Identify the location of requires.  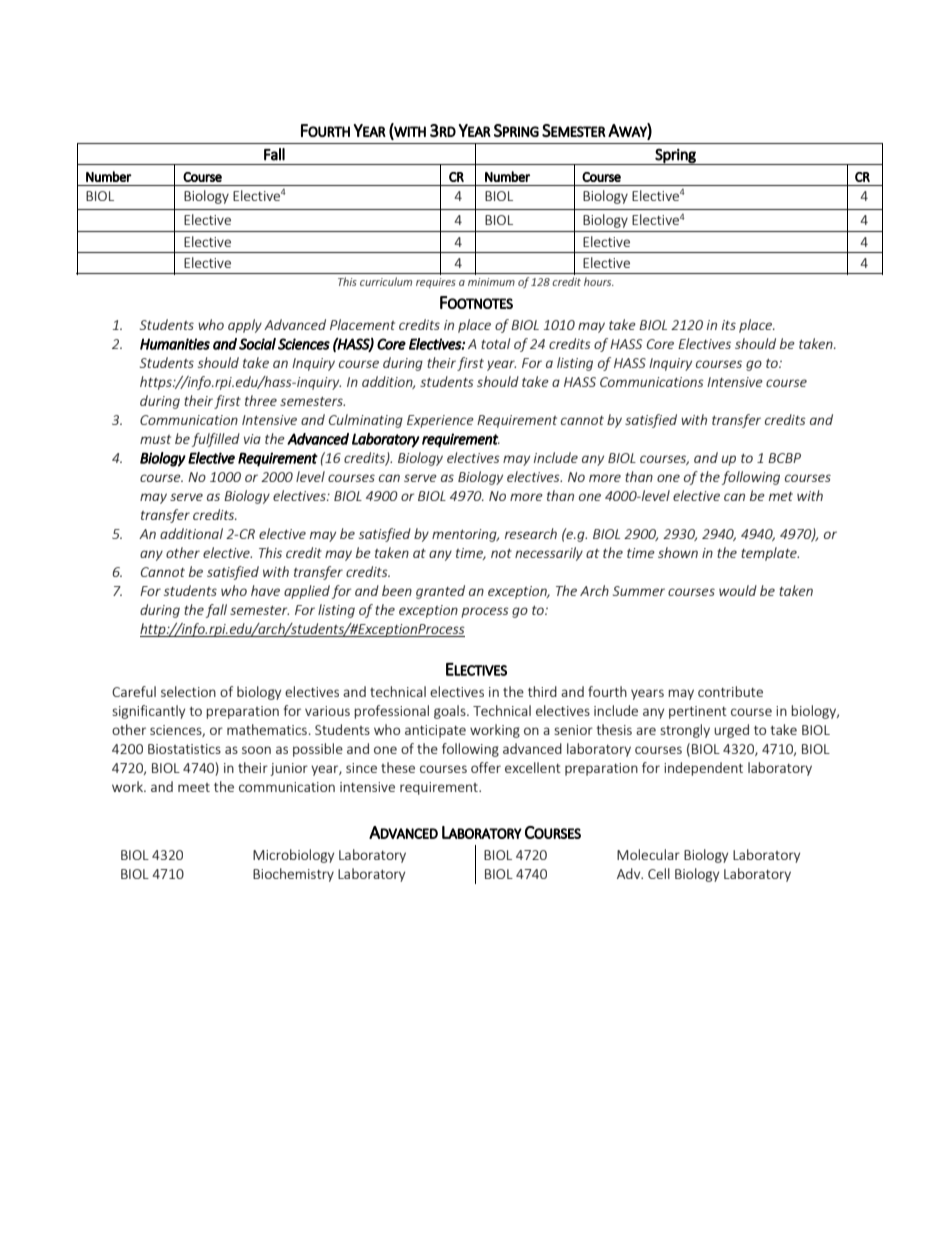
(436, 283).
